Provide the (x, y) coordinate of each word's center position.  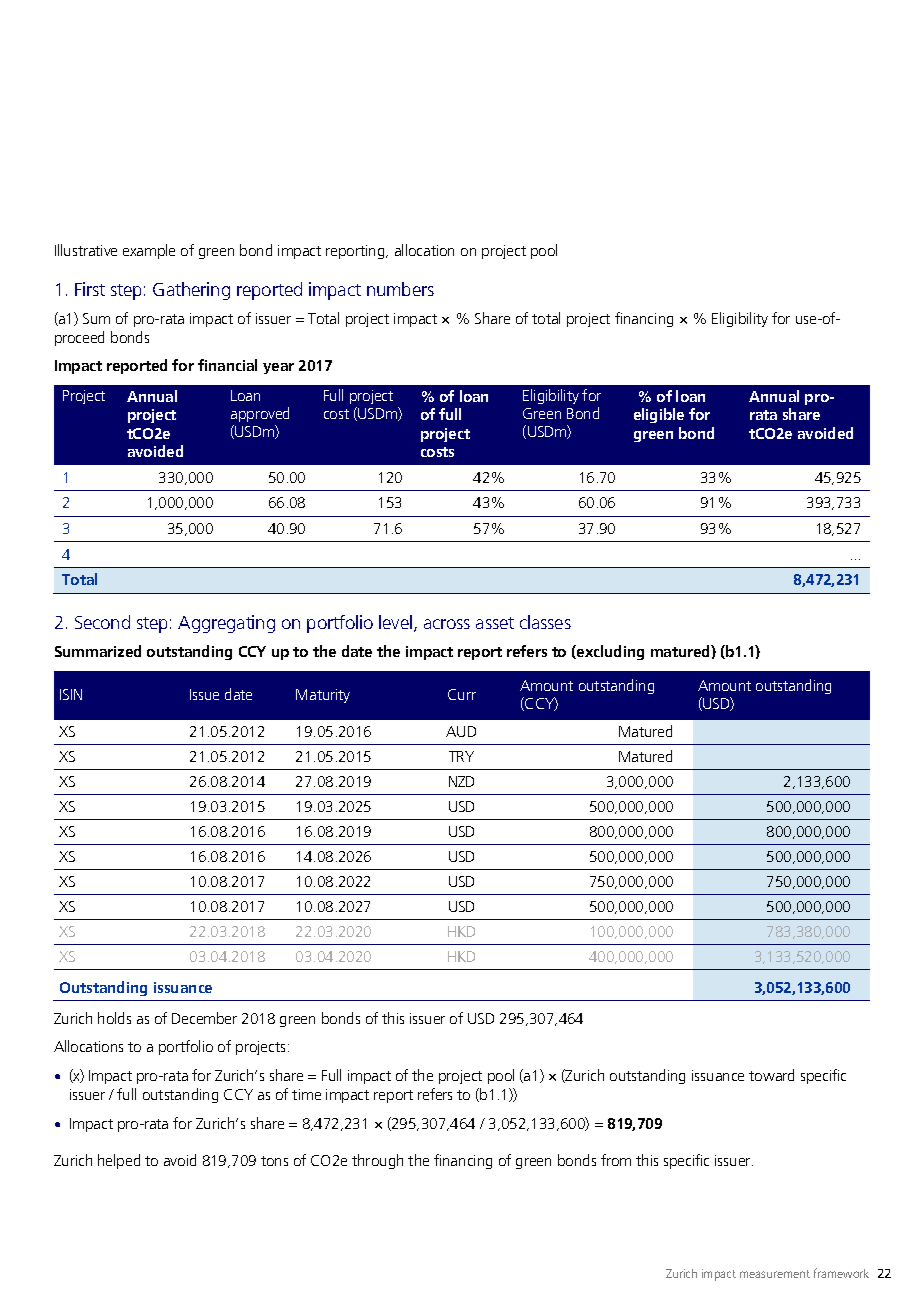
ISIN (71, 694)
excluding (609, 652)
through (377, 1161)
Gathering (191, 291)
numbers (400, 289)
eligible (659, 415)
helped (119, 1161)
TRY (461, 756)
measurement (775, 1274)
